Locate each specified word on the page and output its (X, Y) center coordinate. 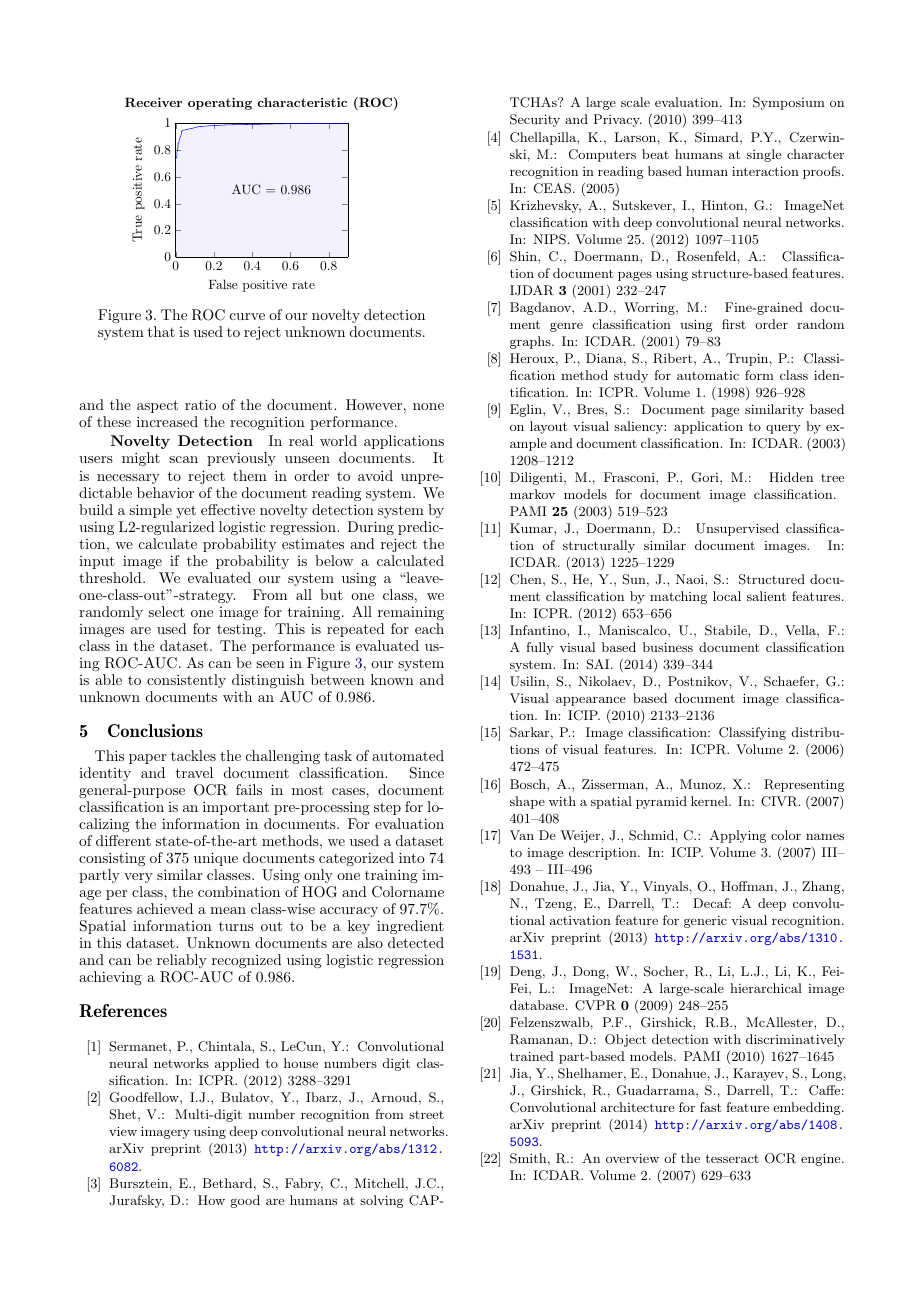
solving (382, 1201)
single (764, 155)
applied (237, 1064)
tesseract (732, 1158)
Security (535, 120)
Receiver (153, 102)
